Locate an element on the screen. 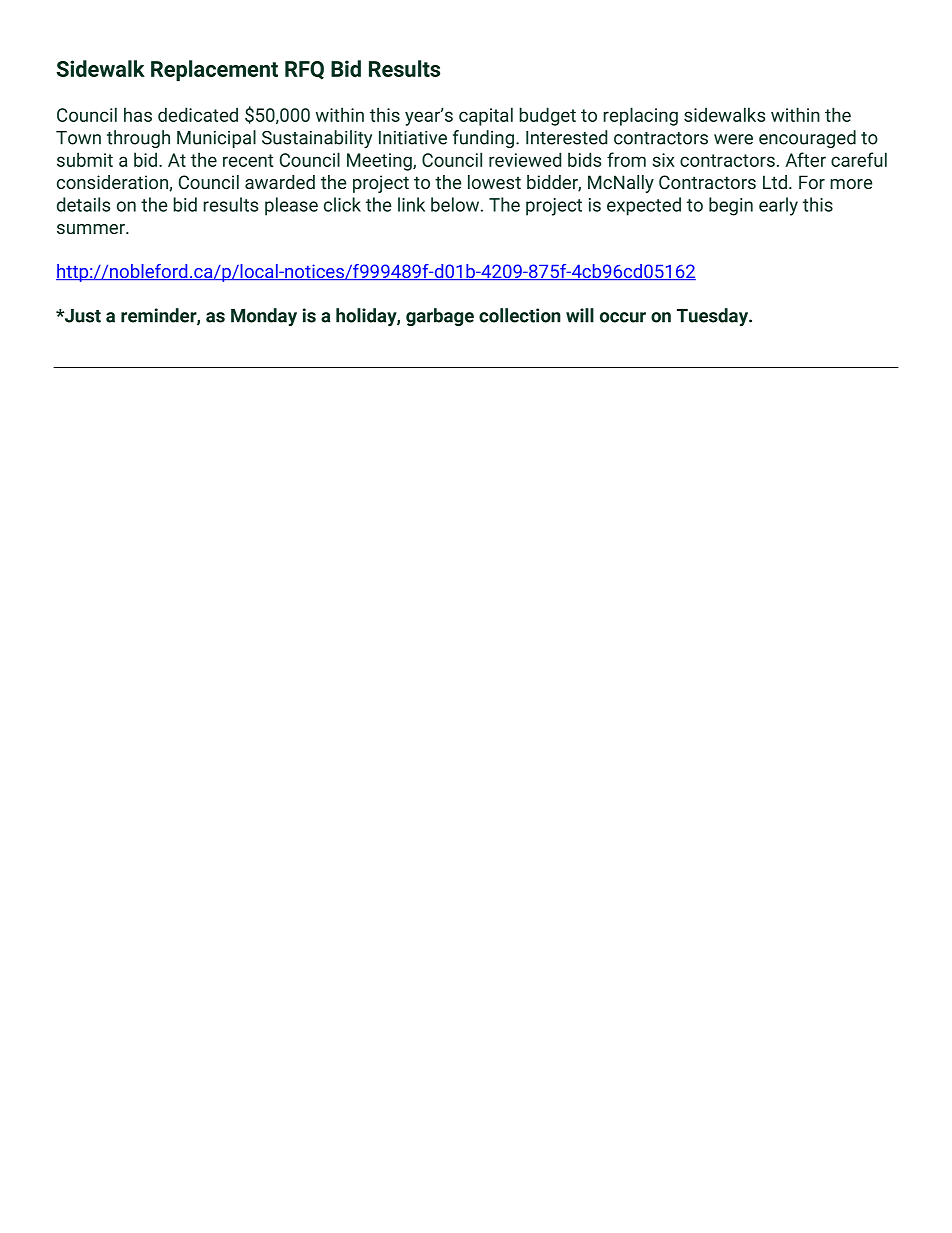  garbage is located at coordinates (440, 317).
